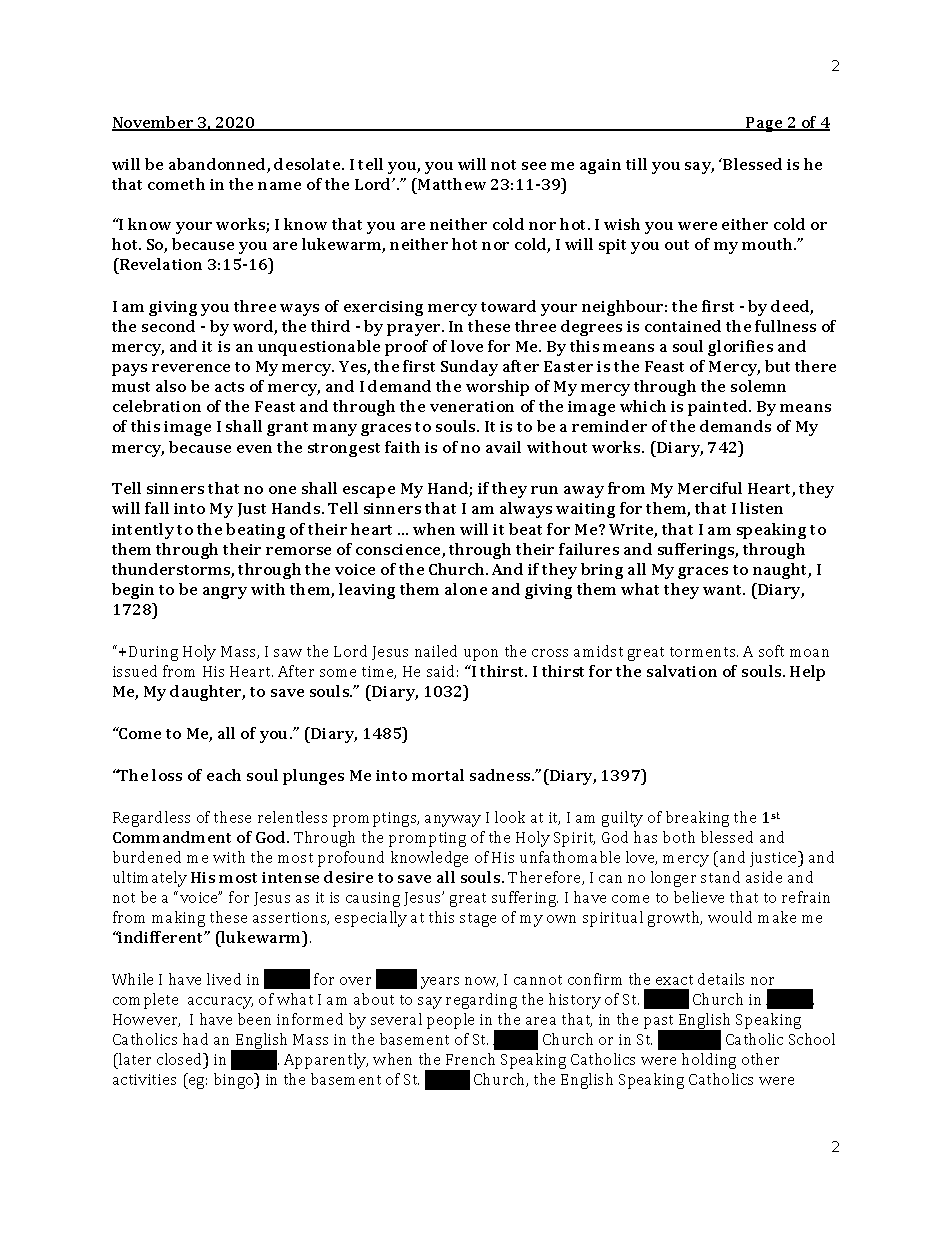 This screenshot has height=1233, width=952. What do you see at coordinates (466, 589) in the screenshot?
I see `alone` at bounding box center [466, 589].
